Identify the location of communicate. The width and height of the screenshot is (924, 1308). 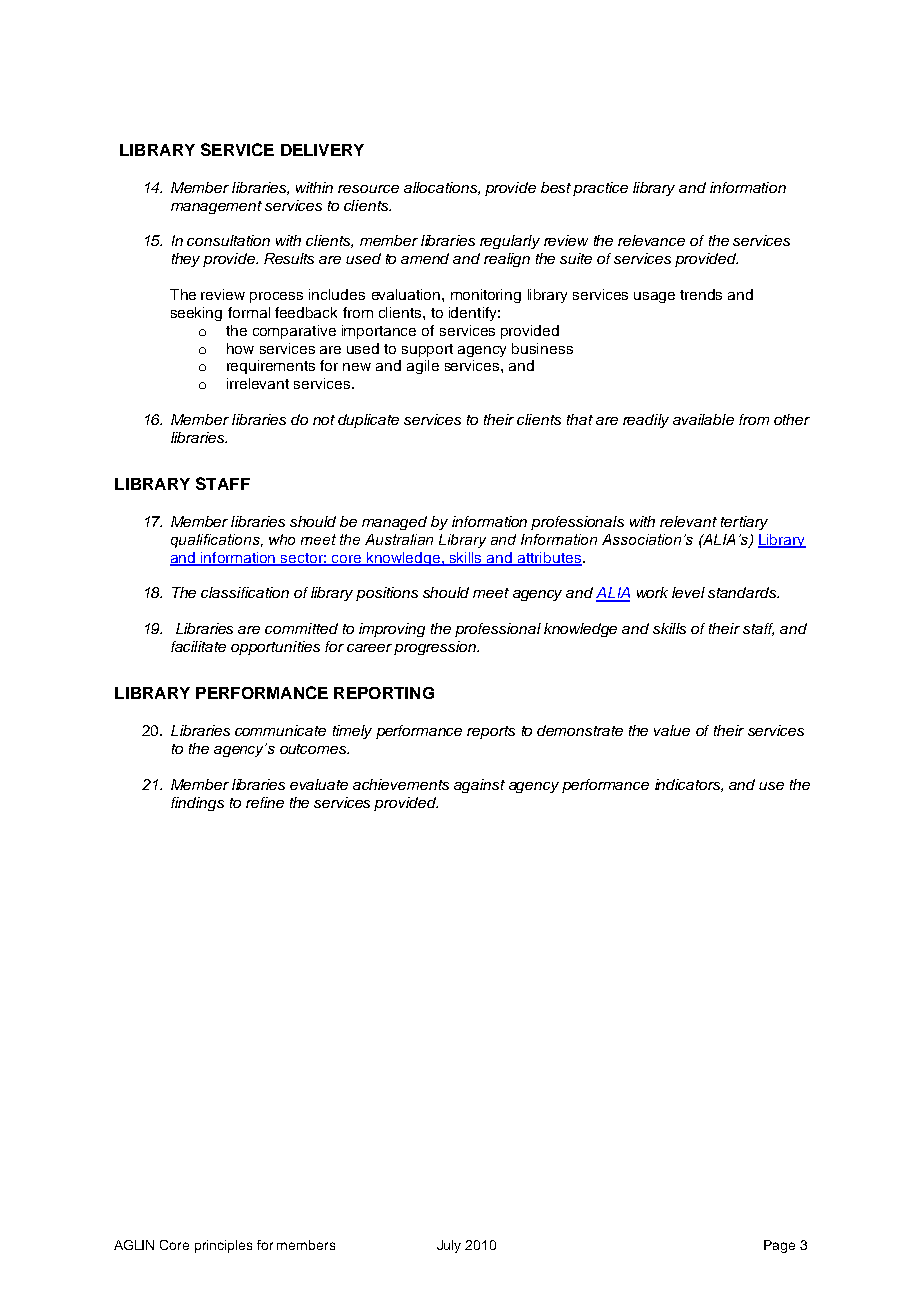
(280, 730).
